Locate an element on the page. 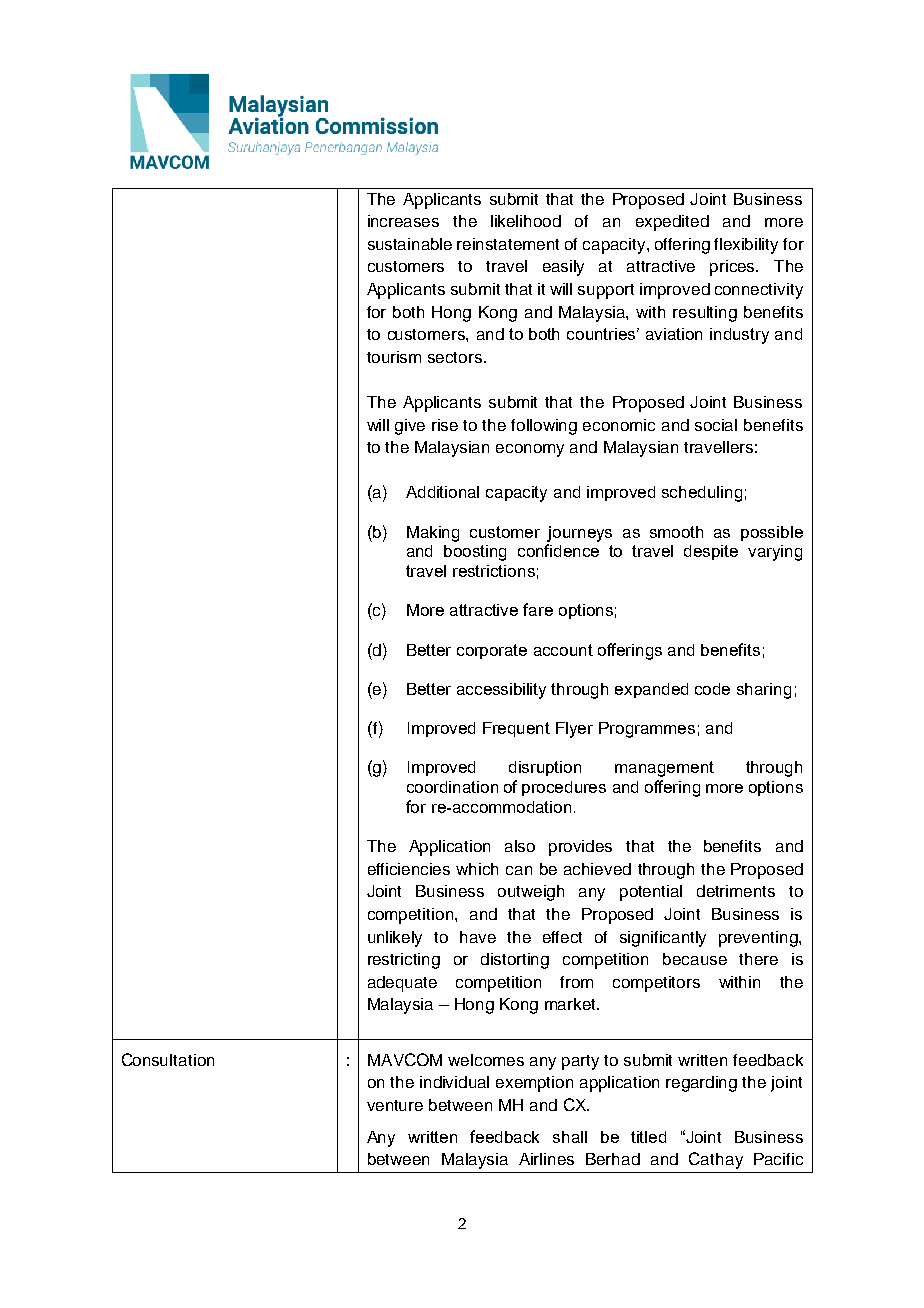  Consultation is located at coordinates (168, 1059).
